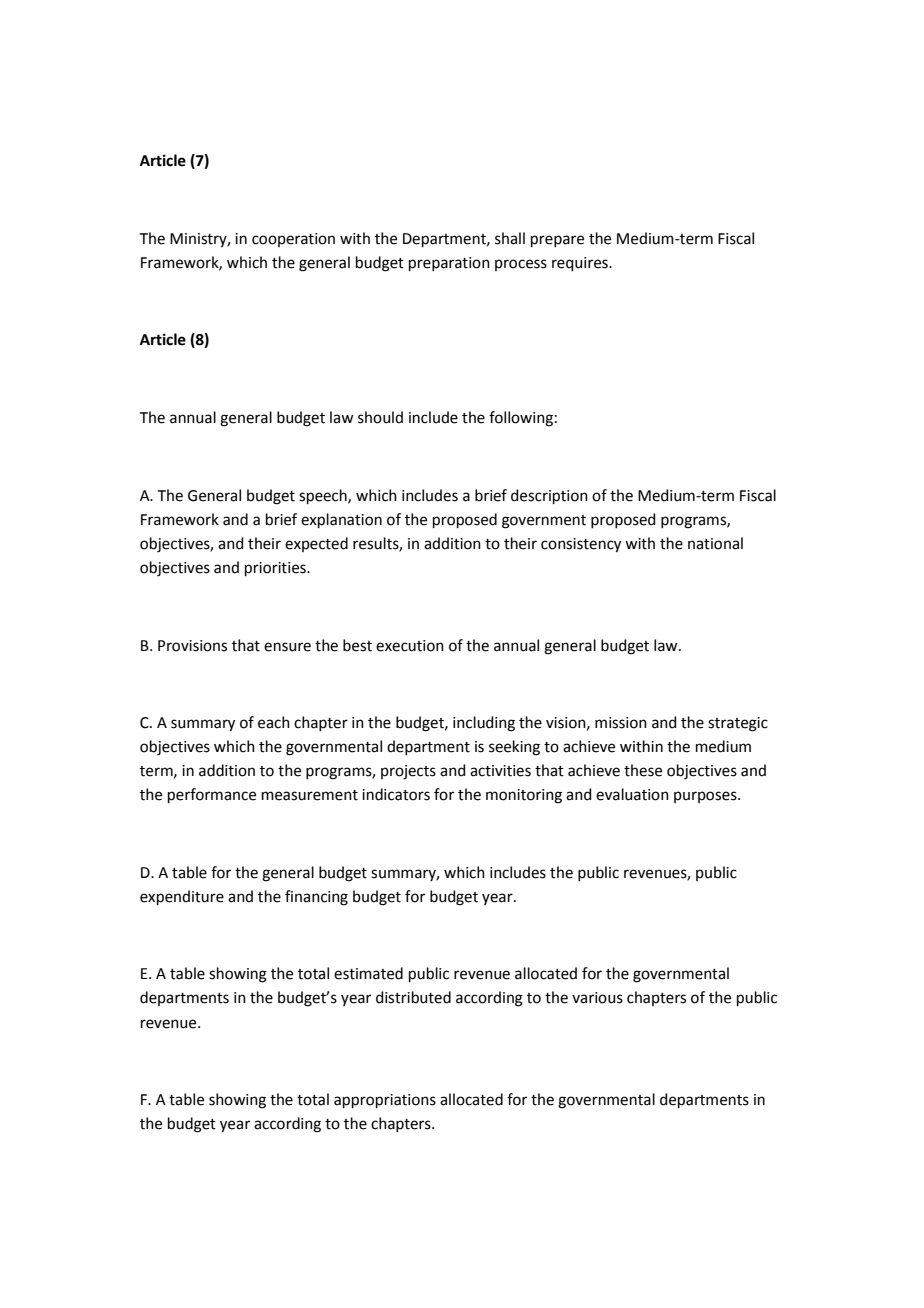 The width and height of the screenshot is (924, 1308). I want to click on distributed, so click(413, 997).
